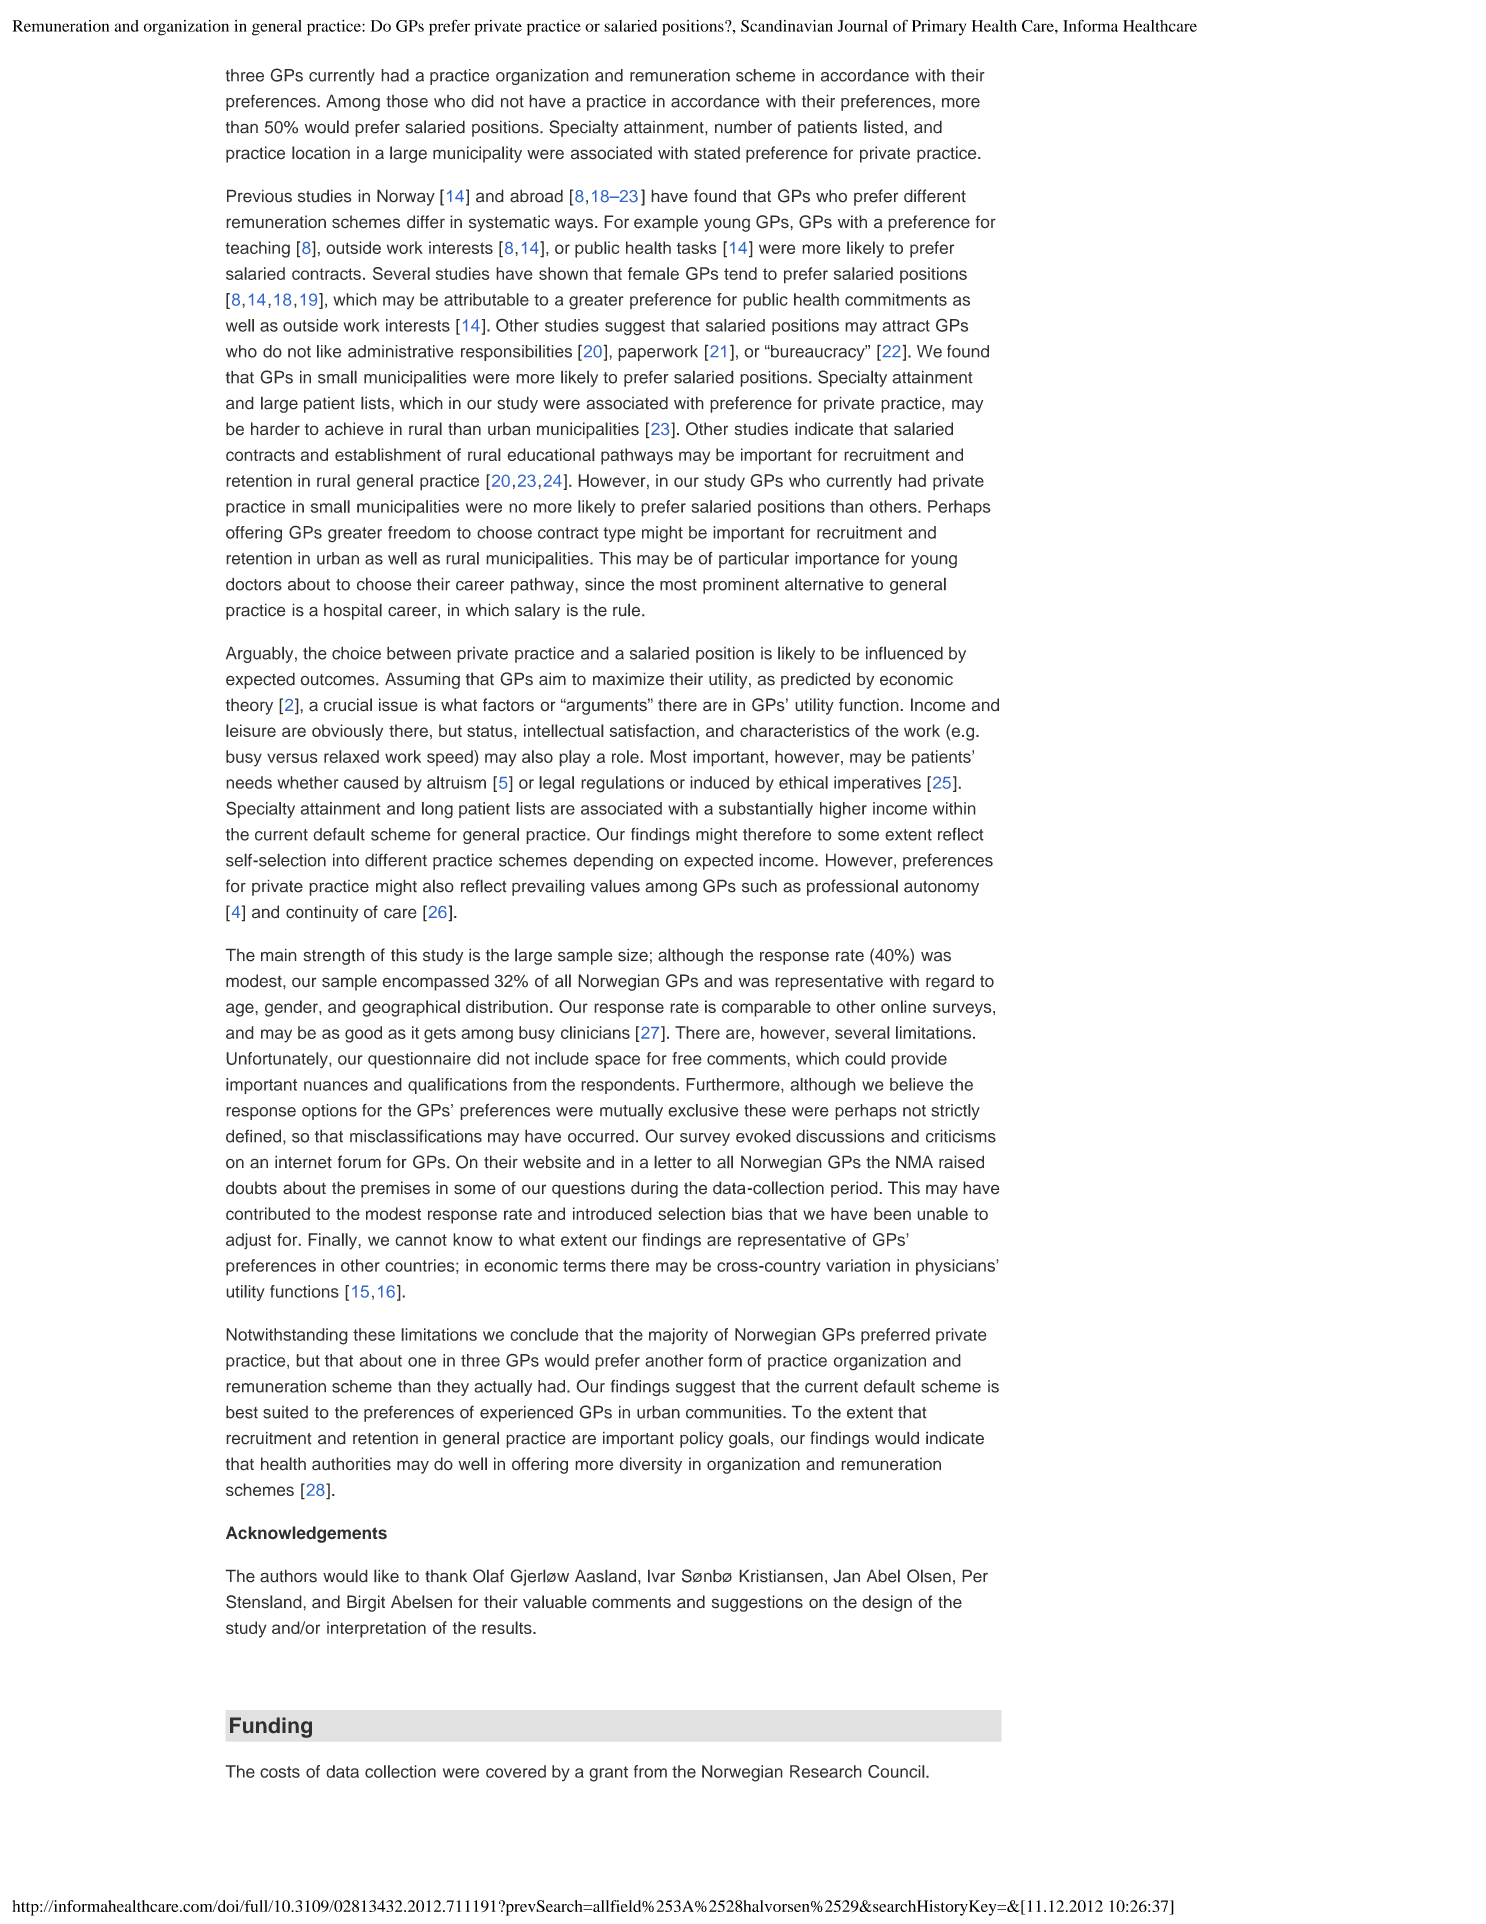  Describe the element at coordinates (608, 1774) in the screenshot. I see `grant` at that location.
